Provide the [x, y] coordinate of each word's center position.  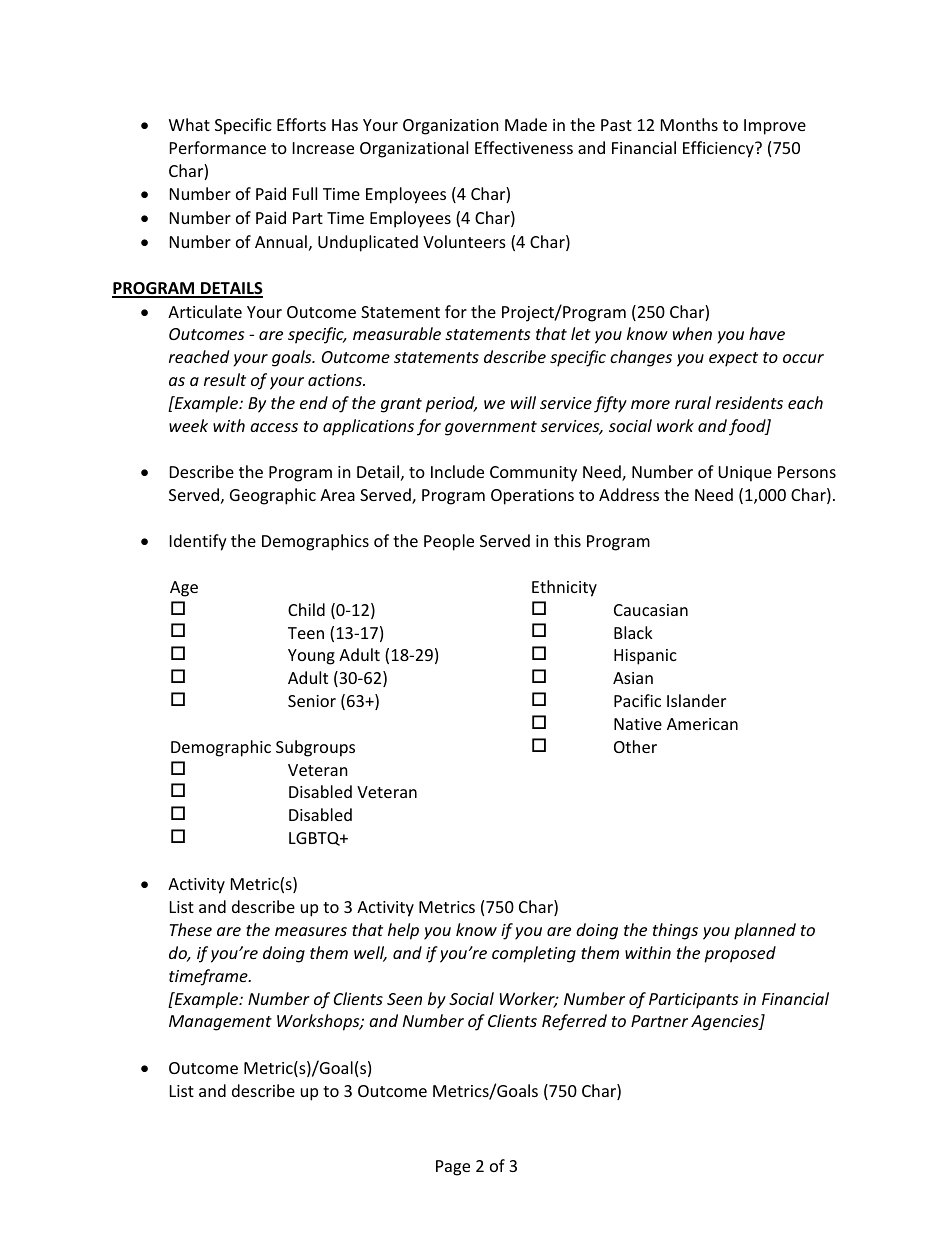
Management [220, 1023]
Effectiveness [524, 147]
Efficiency [719, 149]
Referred [574, 1022]
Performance [218, 147]
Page [453, 1168]
